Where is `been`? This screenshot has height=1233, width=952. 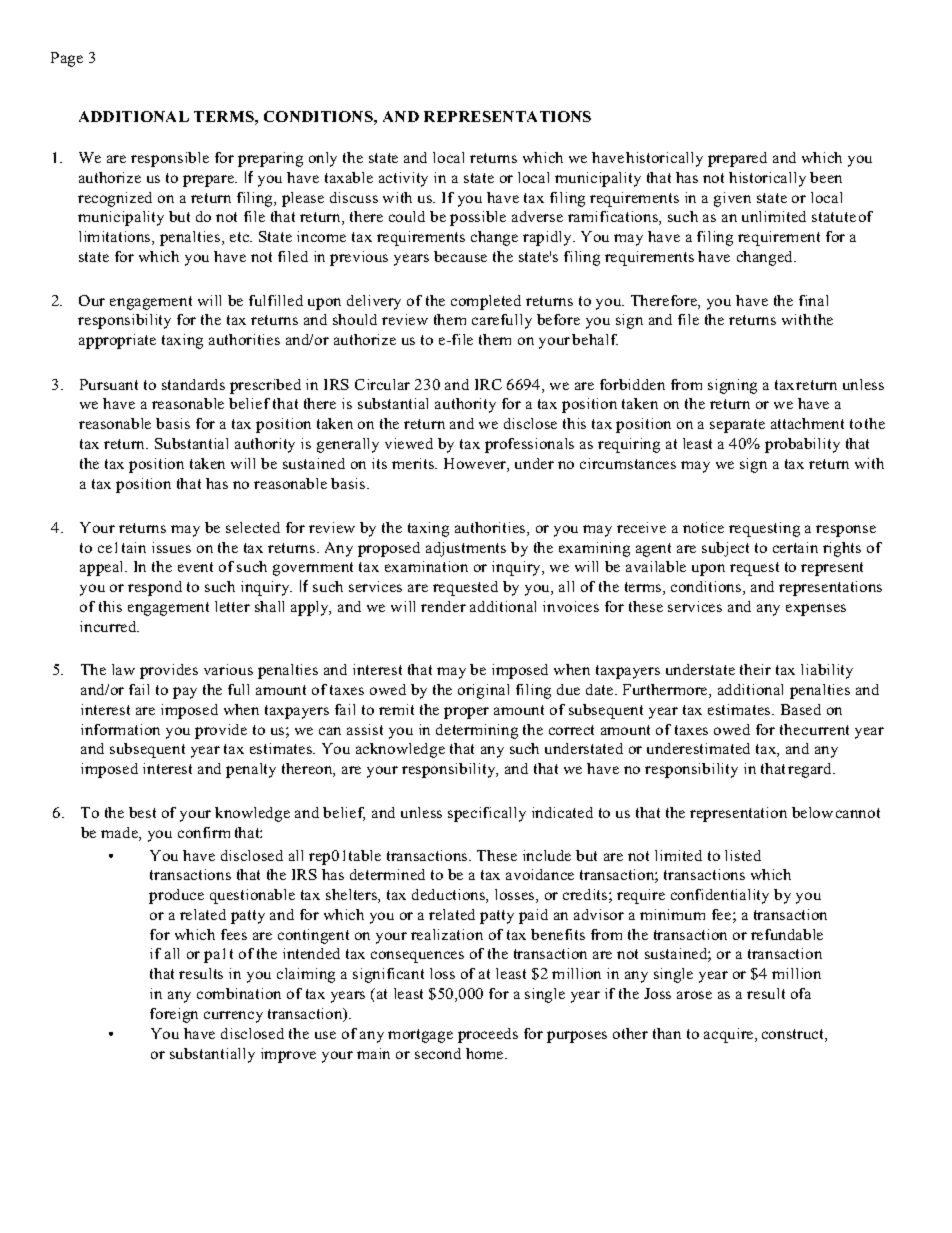 been is located at coordinates (826, 177).
